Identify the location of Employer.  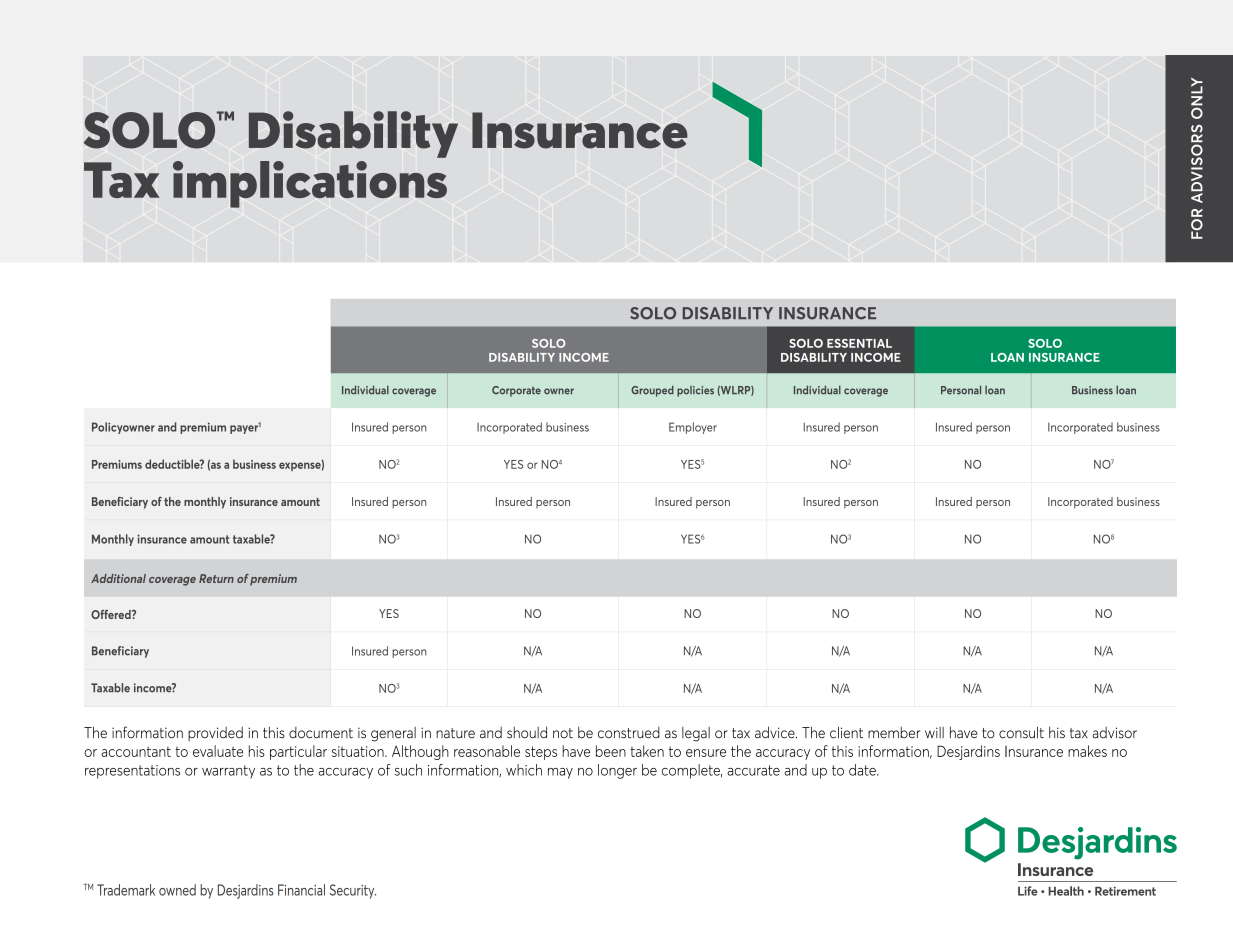
(693, 428).
